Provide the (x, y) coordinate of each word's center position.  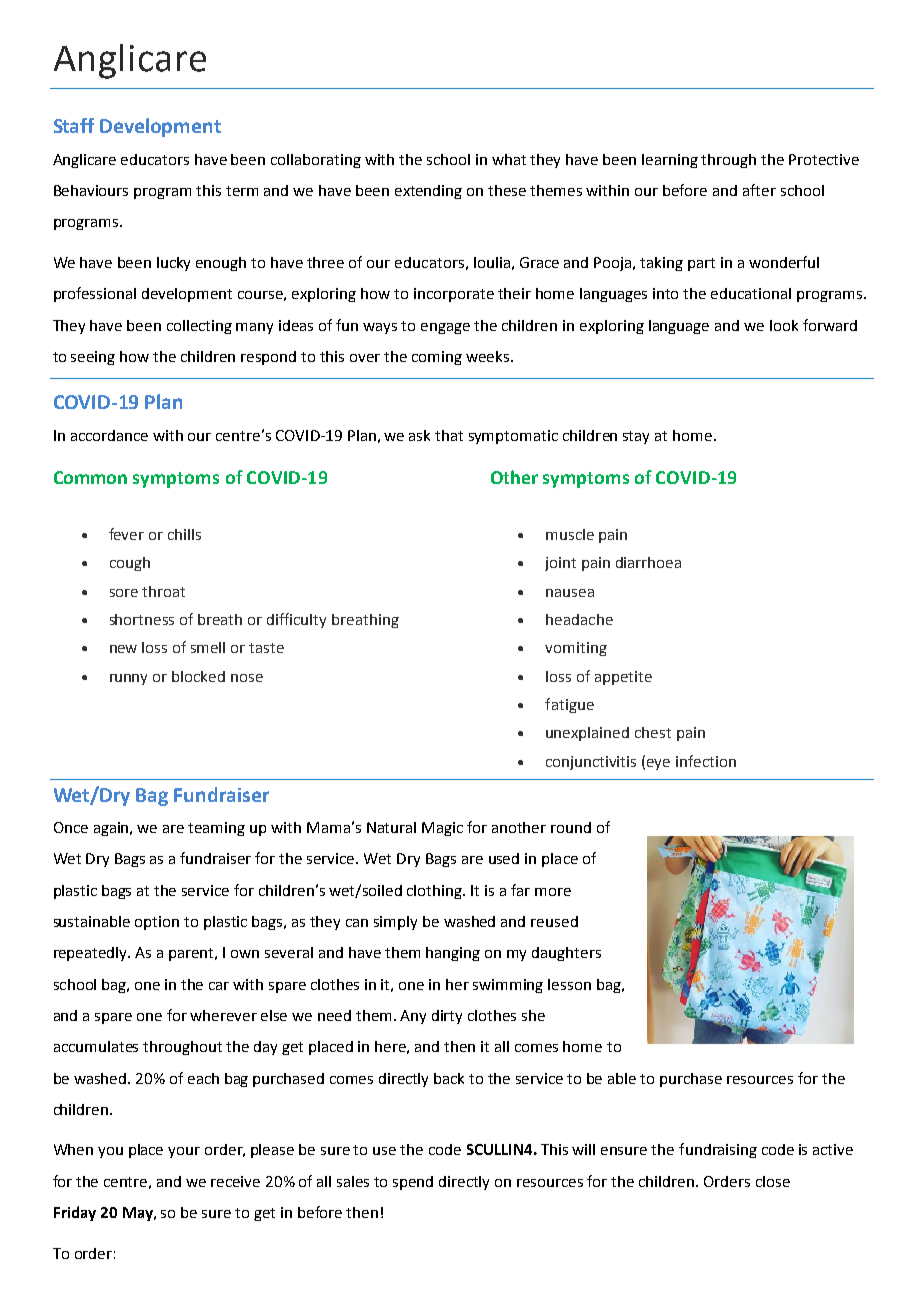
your (184, 1152)
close (773, 1181)
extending (428, 192)
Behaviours (91, 190)
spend (413, 1183)
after (759, 190)
